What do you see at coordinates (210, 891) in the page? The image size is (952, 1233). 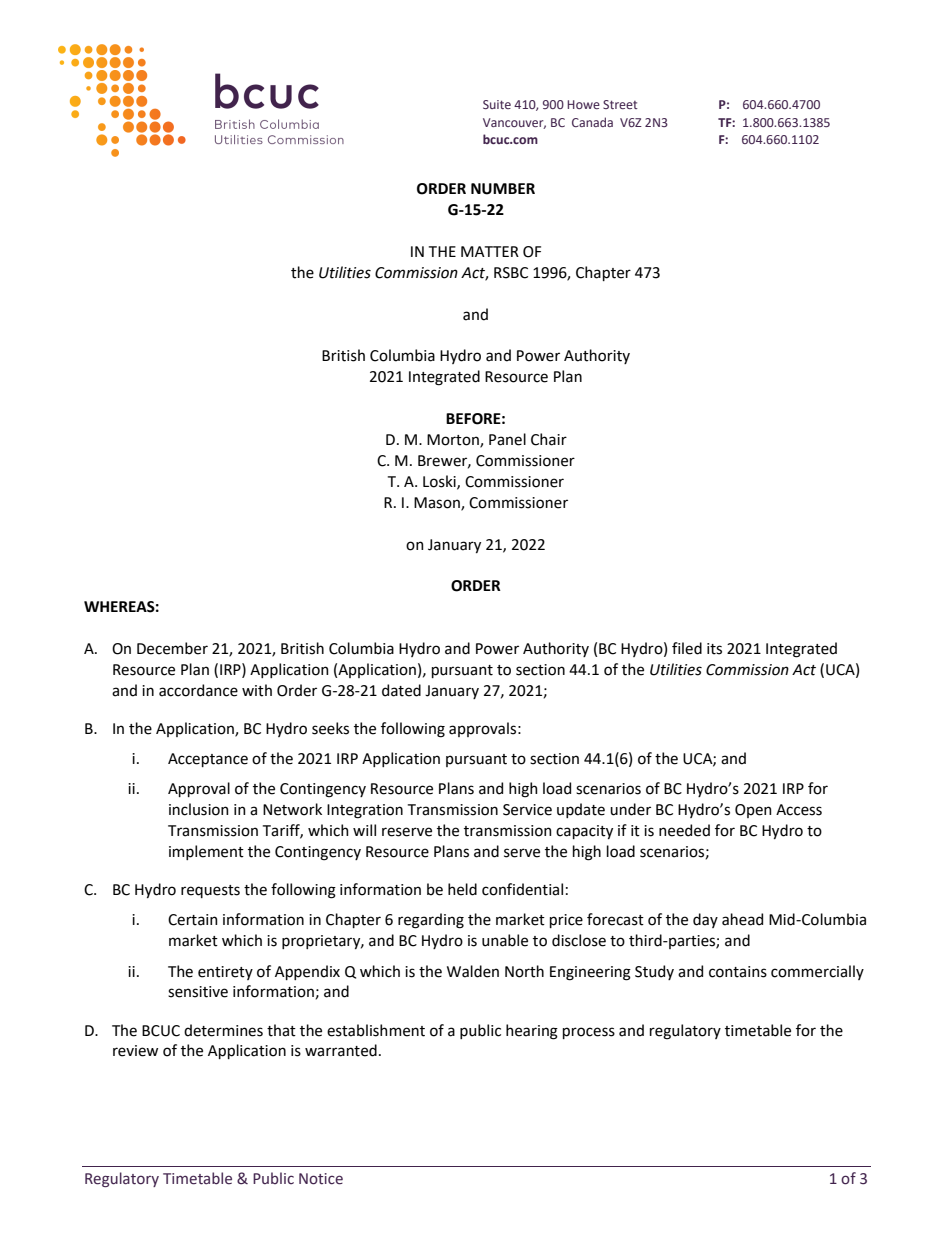 I see `requests` at bounding box center [210, 891].
